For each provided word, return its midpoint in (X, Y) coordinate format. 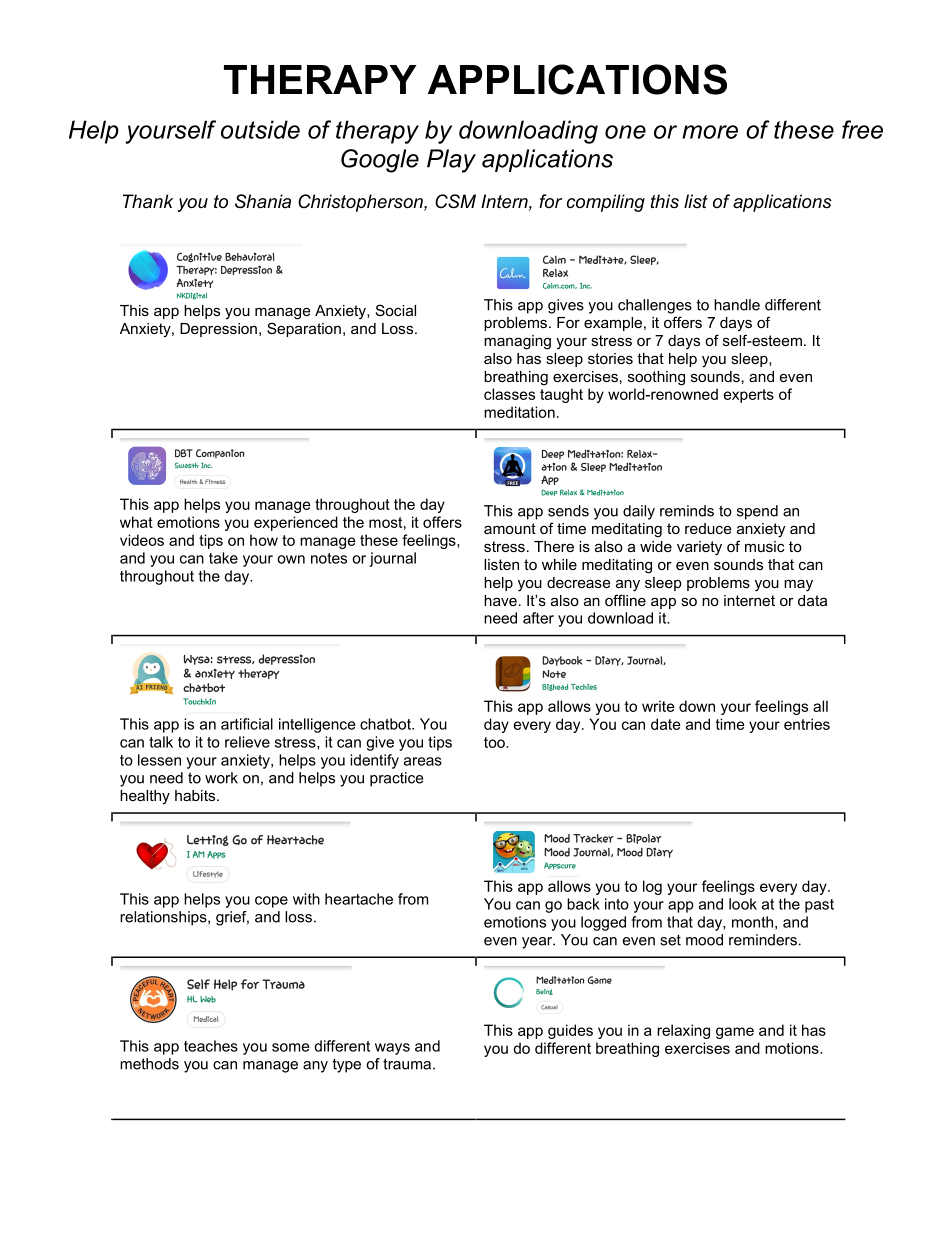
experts (749, 396)
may (798, 585)
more (710, 132)
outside (260, 129)
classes (509, 394)
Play (451, 161)
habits (196, 795)
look (743, 904)
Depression (218, 330)
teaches (211, 1046)
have (500, 600)
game (735, 1033)
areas (423, 761)
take (223, 558)
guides (570, 1031)
